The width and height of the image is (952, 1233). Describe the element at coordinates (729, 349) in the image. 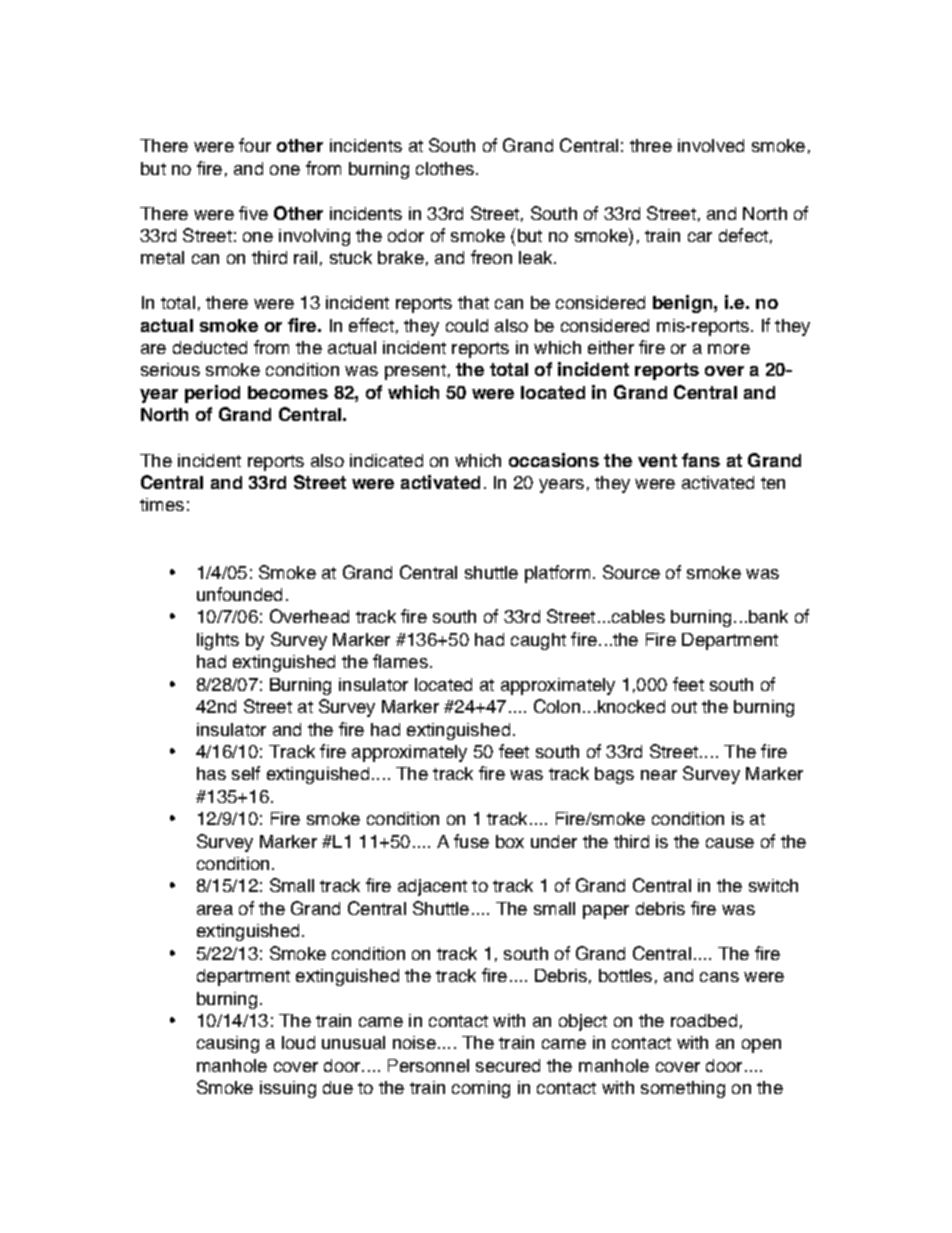

I see `more` at that location.
